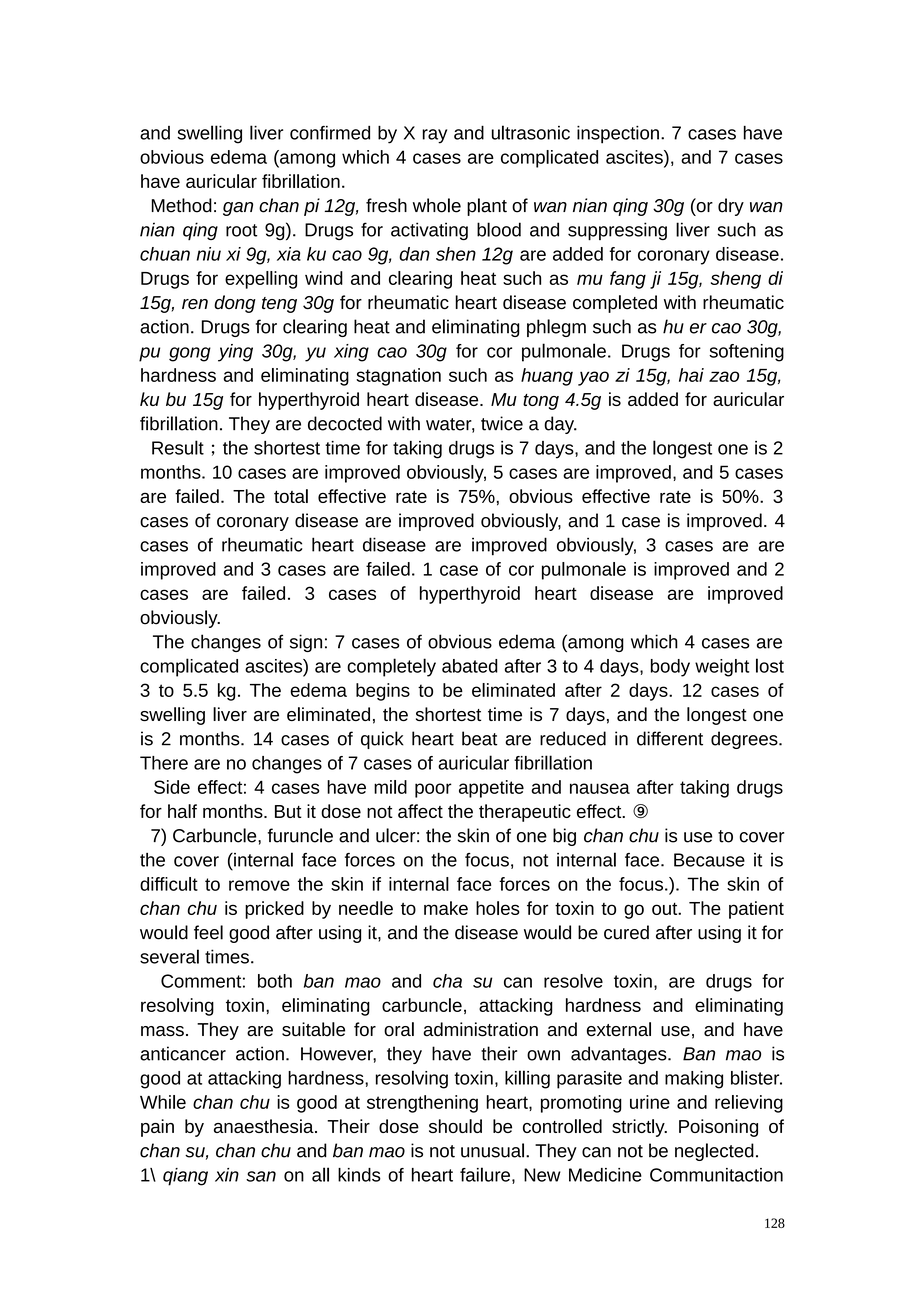 The image size is (924, 1308). What do you see at coordinates (182, 811) in the screenshot?
I see `half` at bounding box center [182, 811].
